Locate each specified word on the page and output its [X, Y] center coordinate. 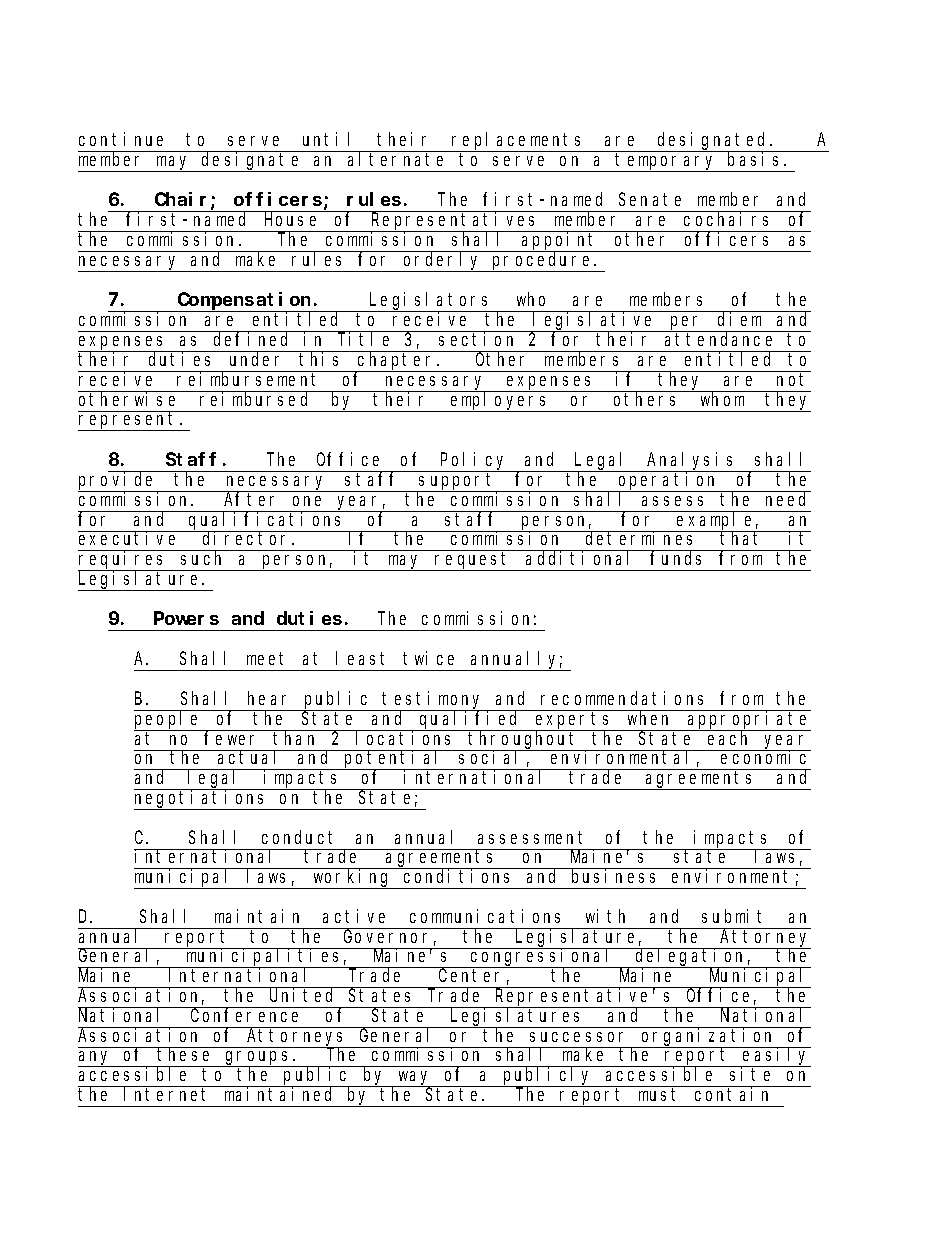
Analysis [692, 462]
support [458, 483]
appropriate [748, 720]
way [415, 1079]
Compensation [245, 302]
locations [405, 737]
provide [118, 482]
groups [258, 1059]
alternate [395, 159]
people [168, 721]
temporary [667, 162]
